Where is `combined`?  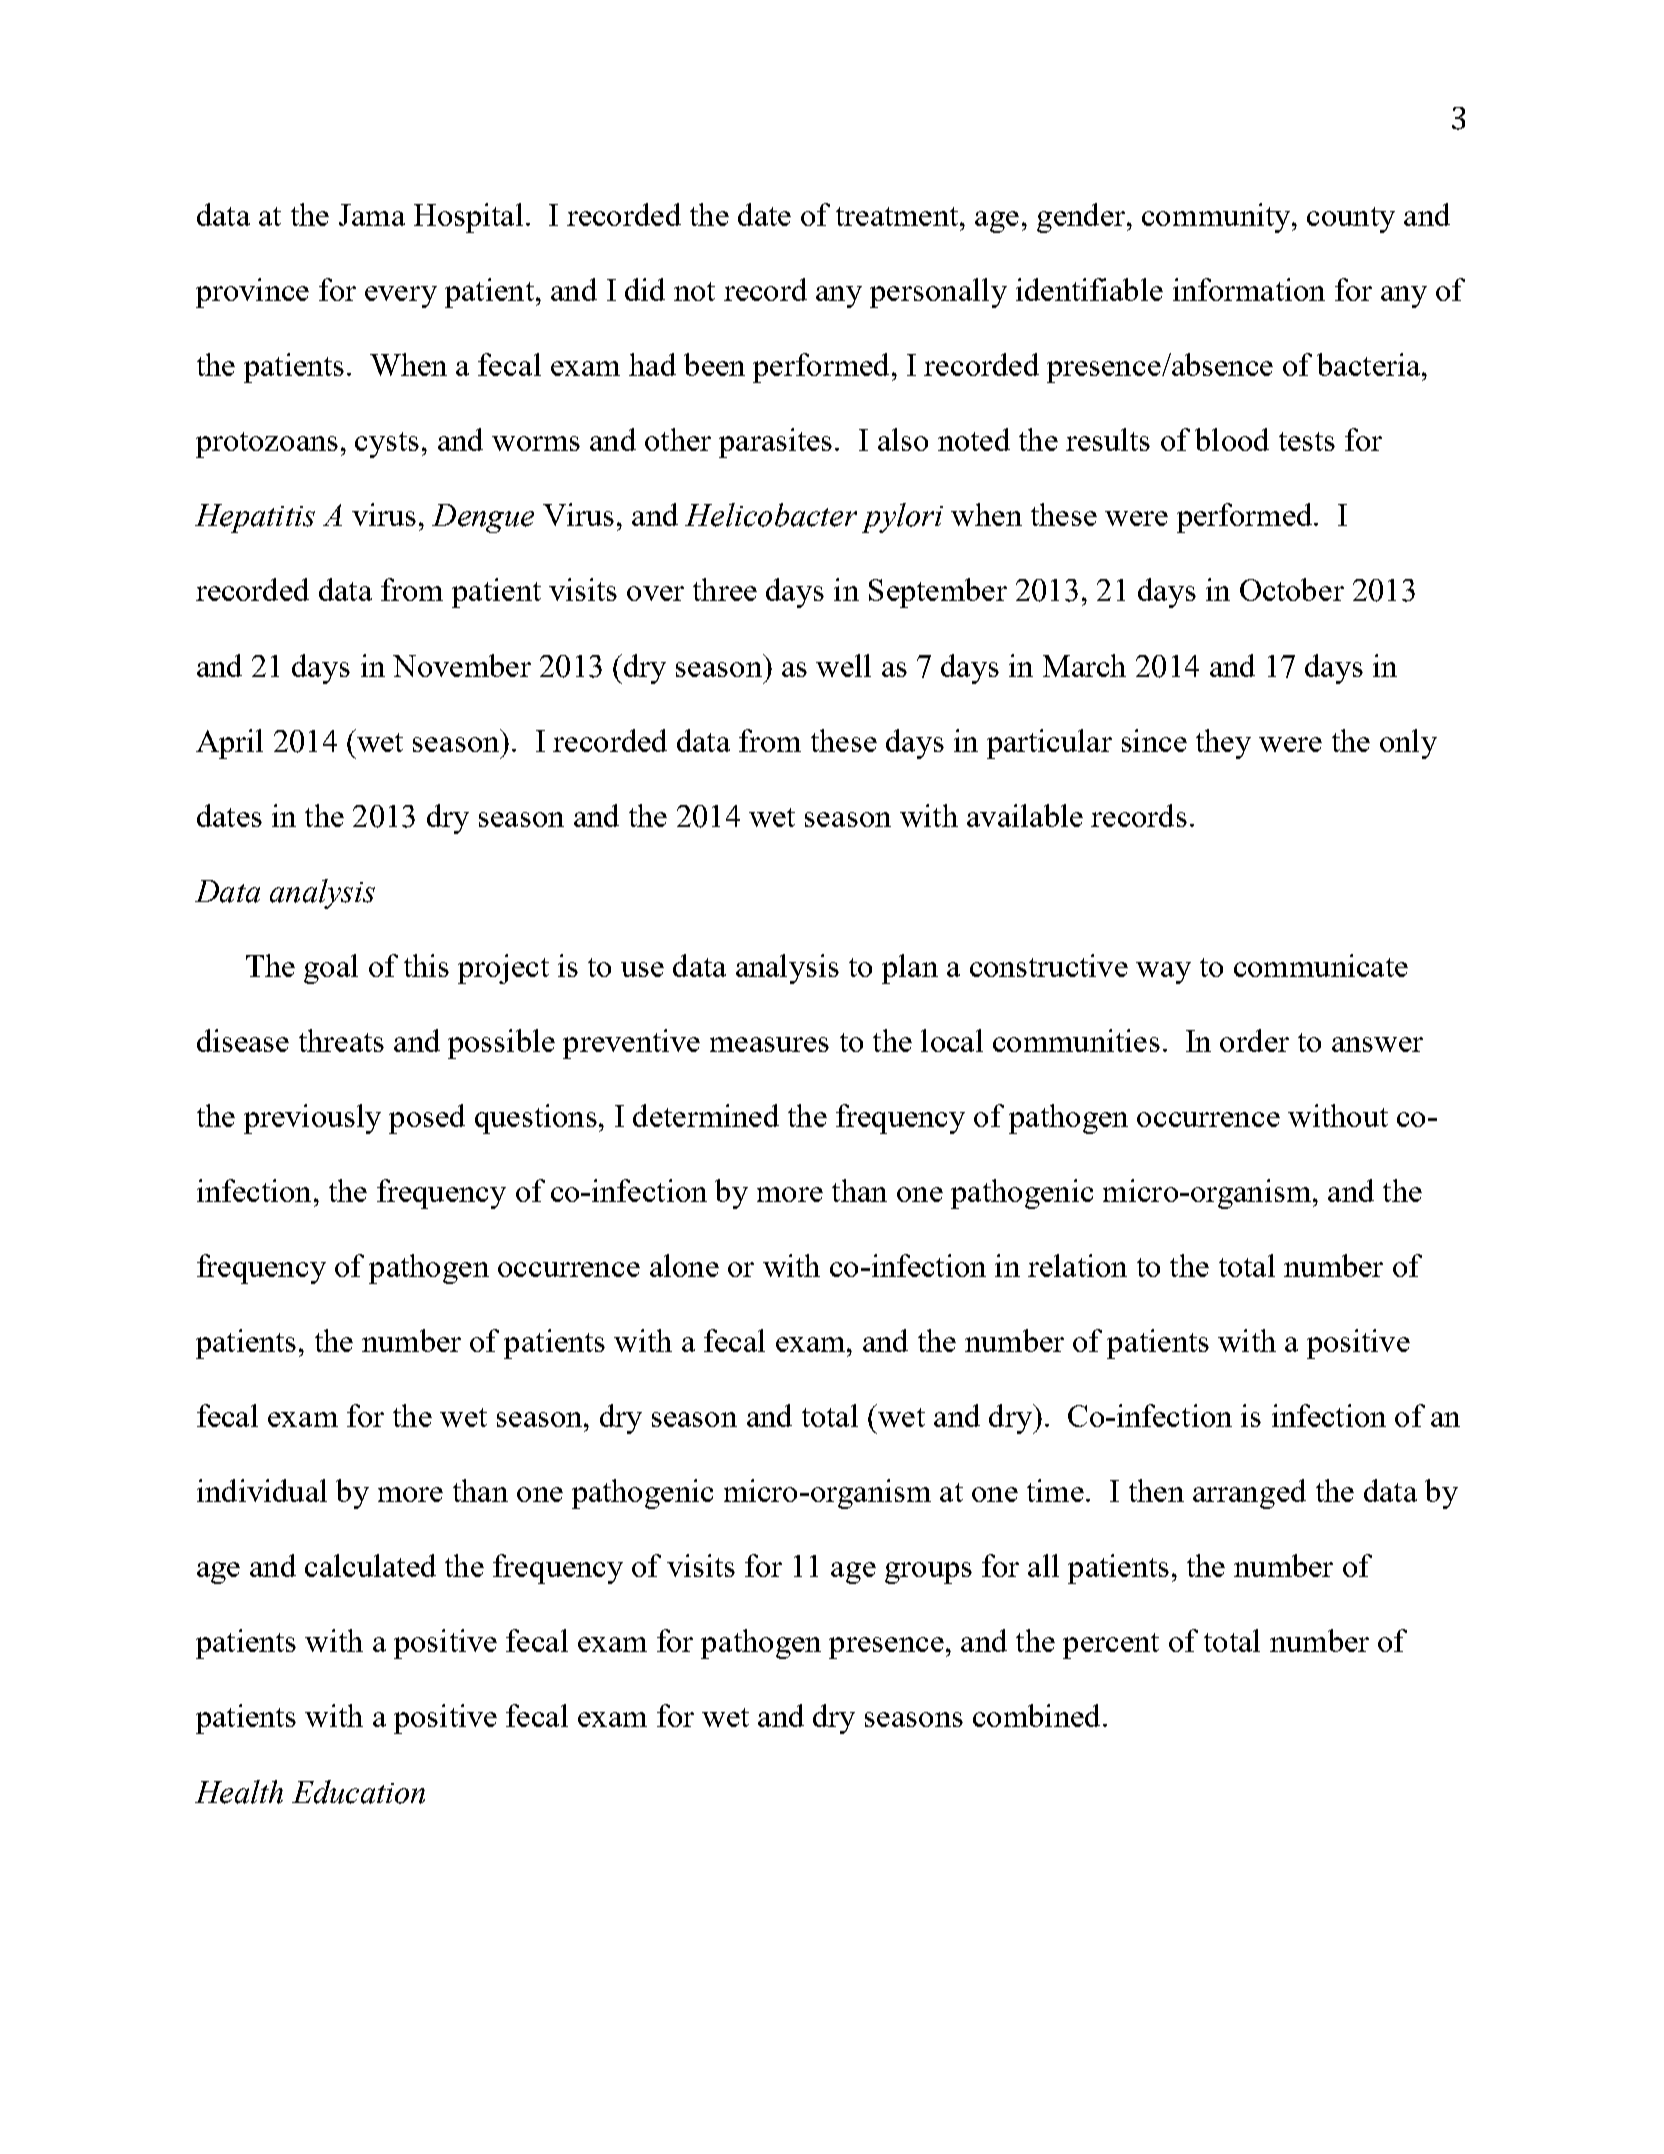
combined is located at coordinates (1036, 1715).
